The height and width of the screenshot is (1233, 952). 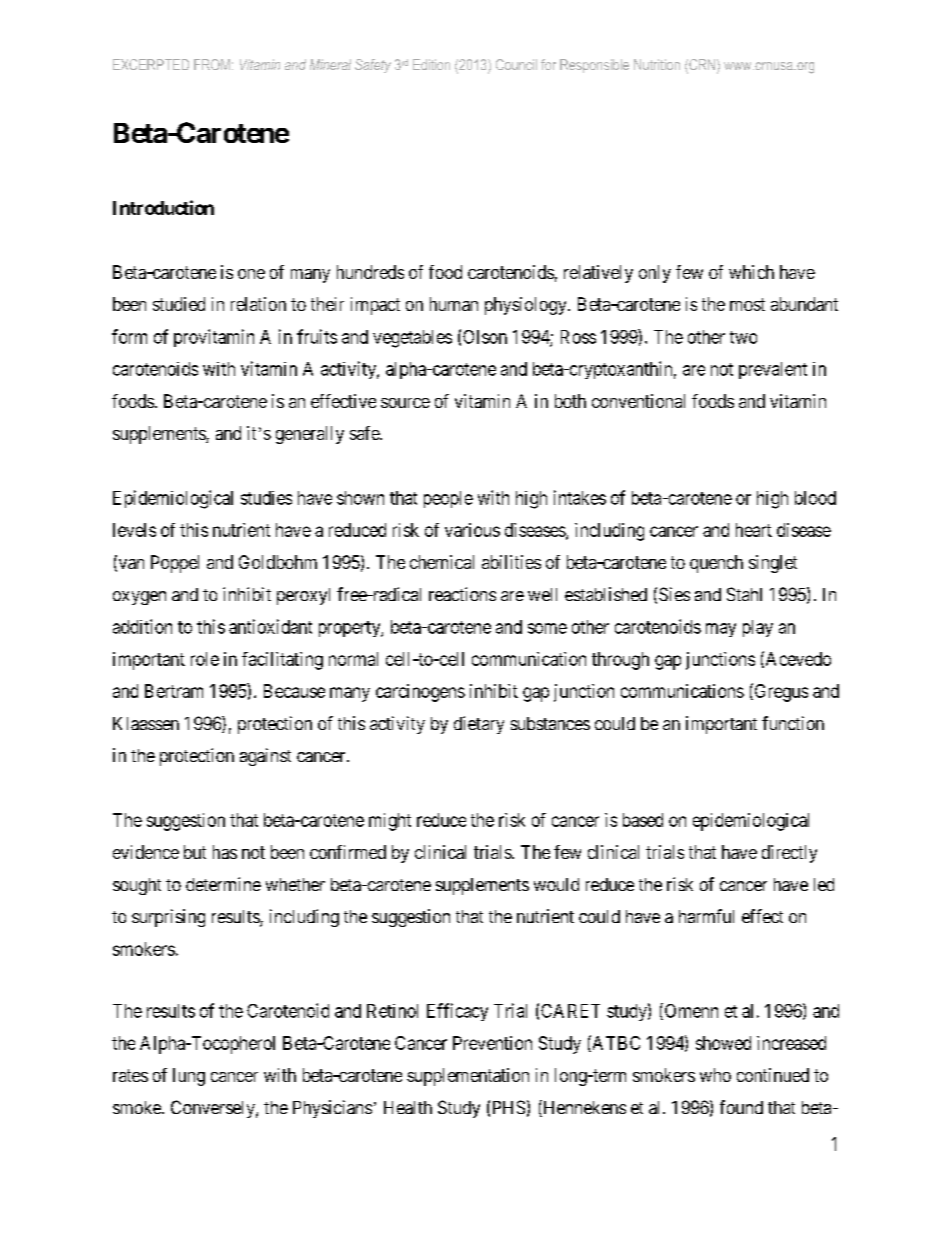 What do you see at coordinates (468, 1077) in the screenshot?
I see `supplementation` at bounding box center [468, 1077].
